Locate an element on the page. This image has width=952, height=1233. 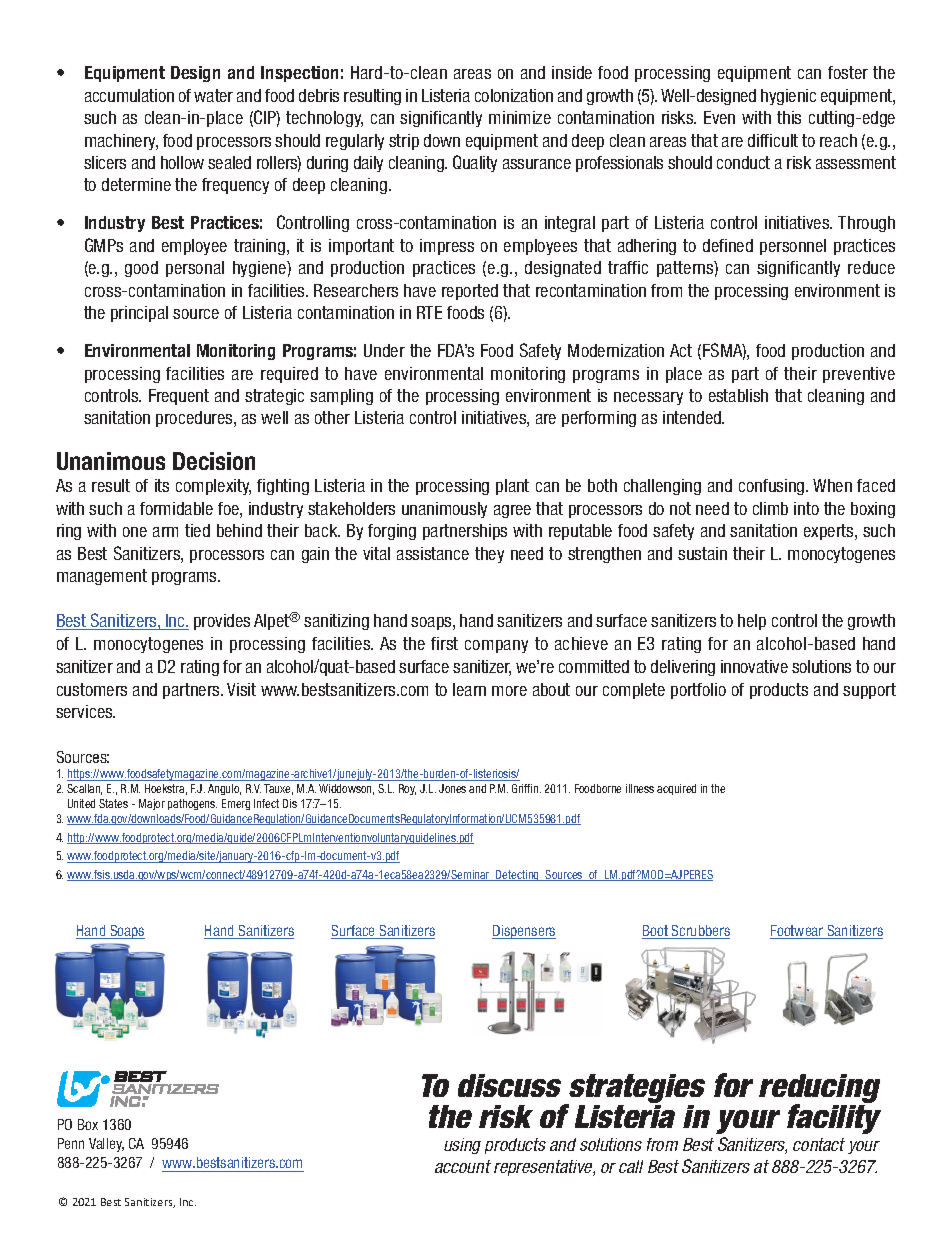
accumulation is located at coordinates (129, 95).
